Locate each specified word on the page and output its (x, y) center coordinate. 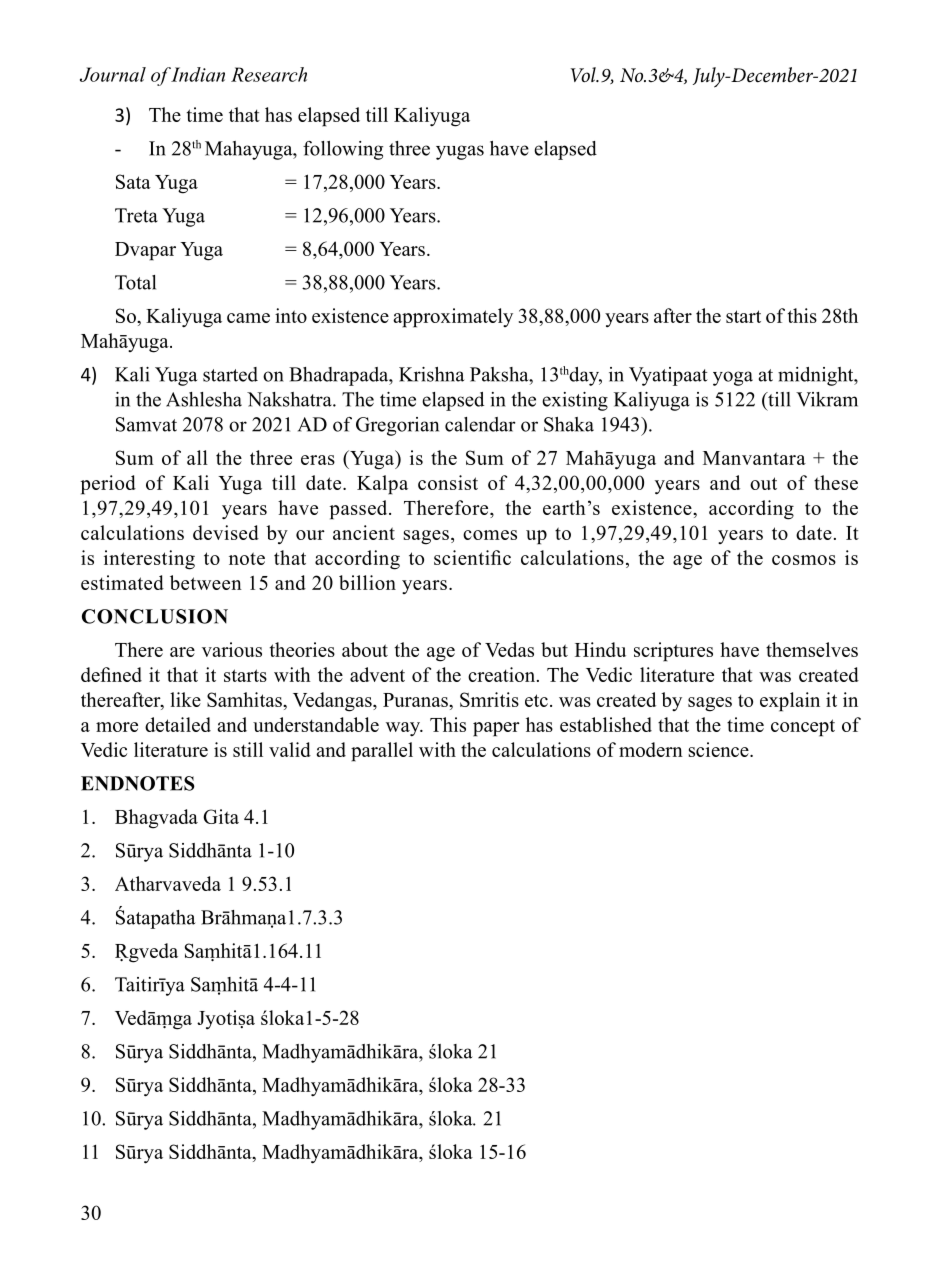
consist (448, 482)
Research (269, 74)
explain (790, 702)
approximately (453, 318)
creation (503, 674)
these (836, 482)
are (182, 652)
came (248, 318)
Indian (197, 74)
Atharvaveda (168, 883)
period (108, 485)
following (343, 150)
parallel (382, 752)
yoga (733, 378)
